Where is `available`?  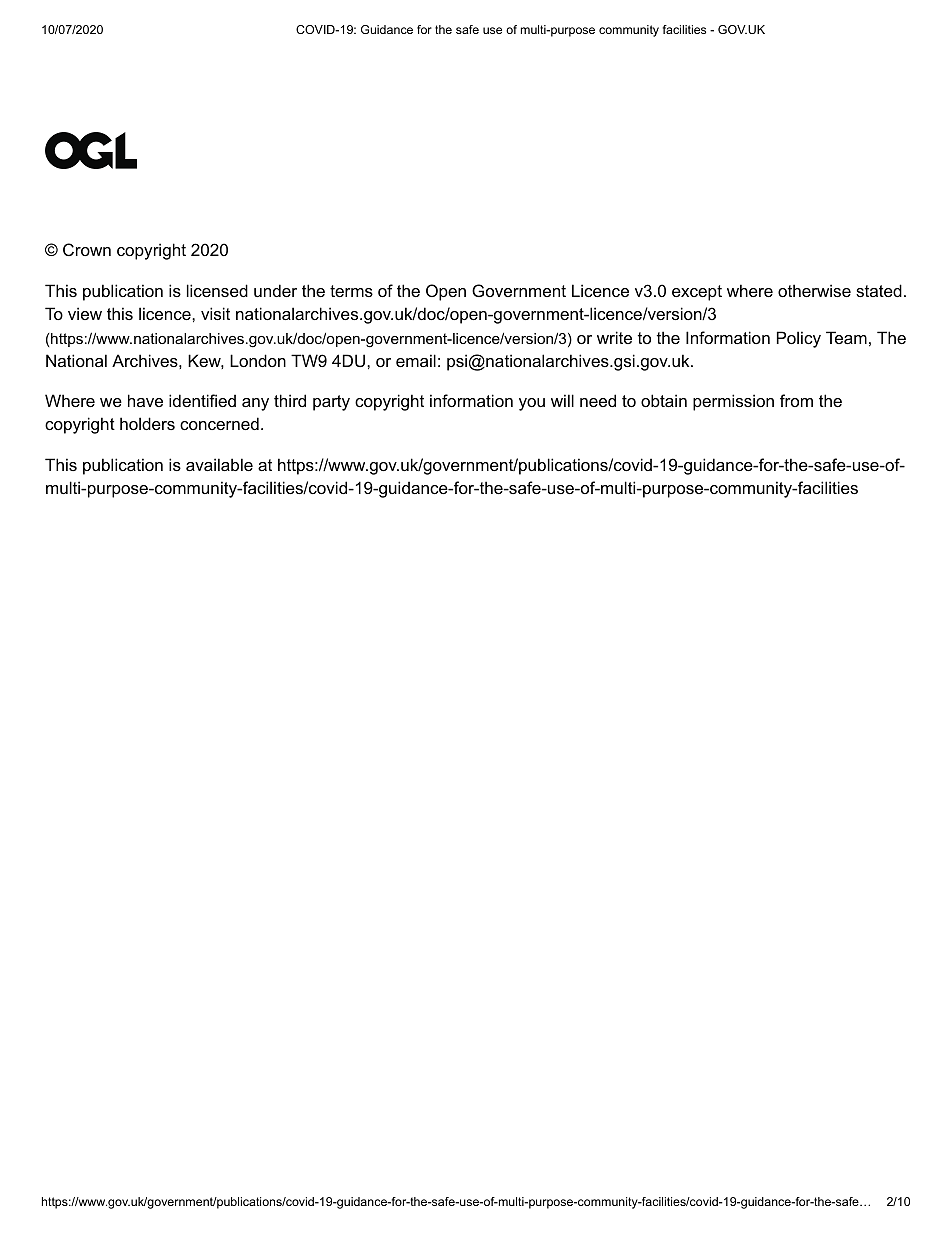 available is located at coordinates (219, 464).
